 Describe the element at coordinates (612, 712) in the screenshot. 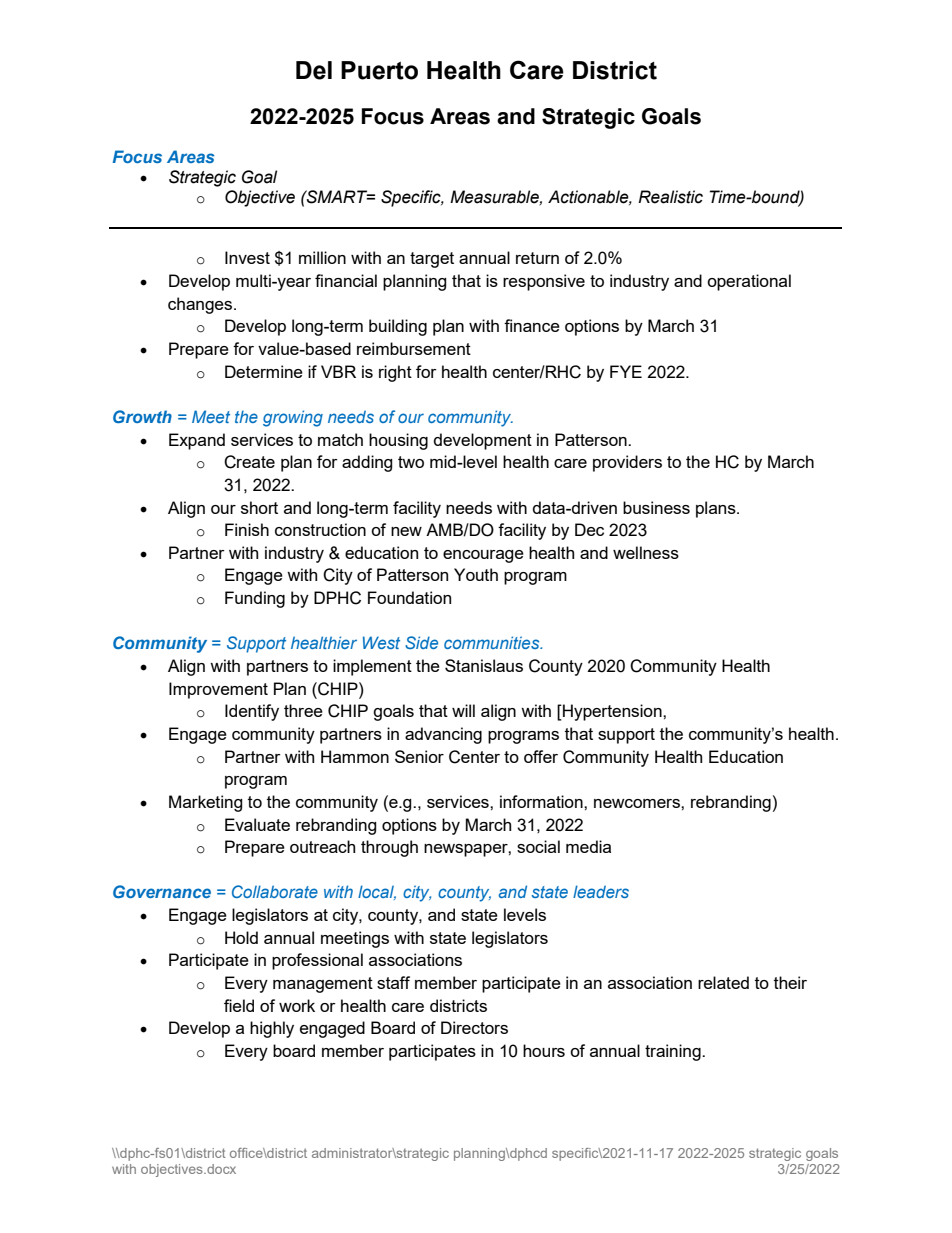

I see `Hypertension` at that location.
